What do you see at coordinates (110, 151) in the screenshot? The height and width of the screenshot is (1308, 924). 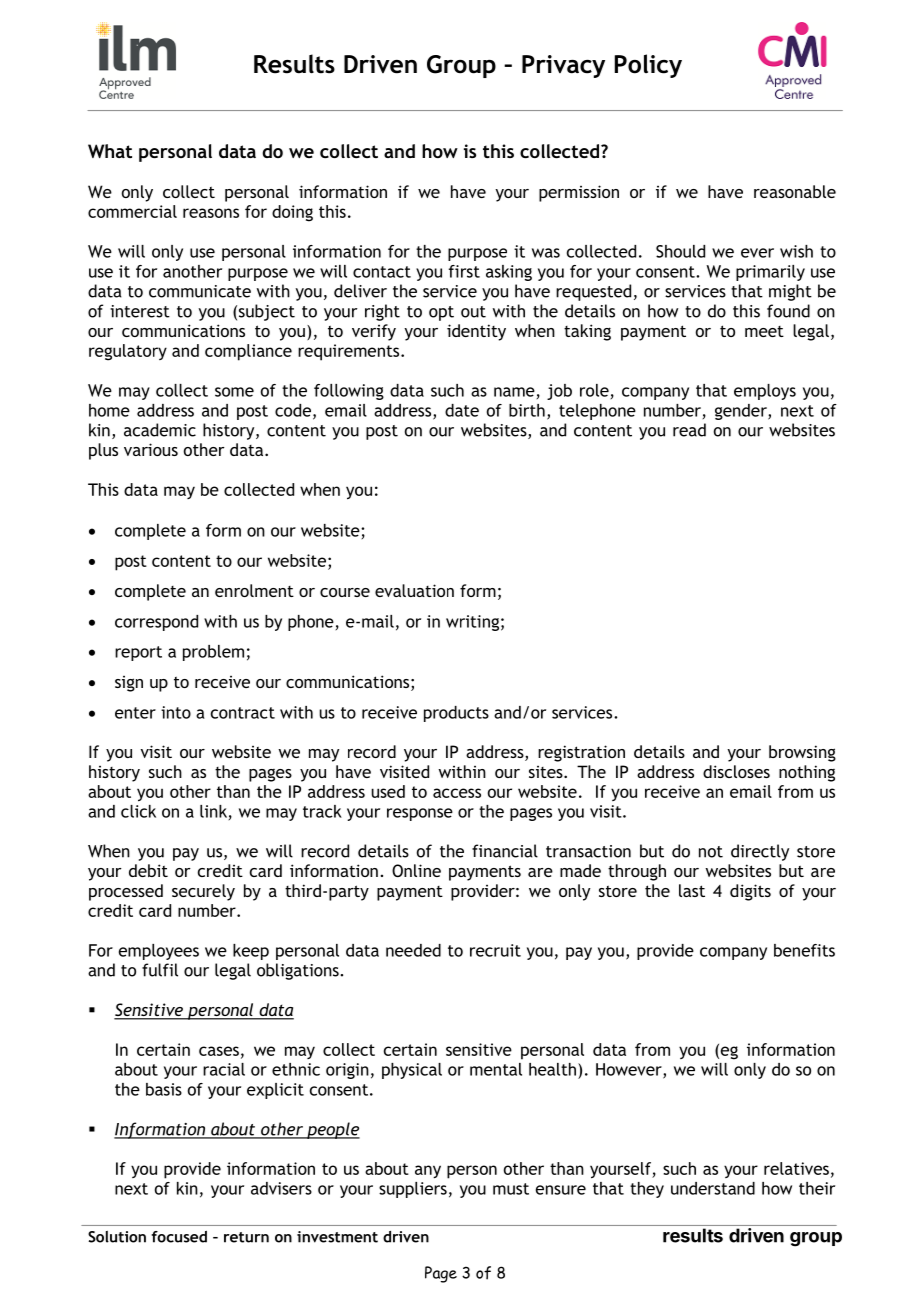 I see `What` at bounding box center [110, 151].
